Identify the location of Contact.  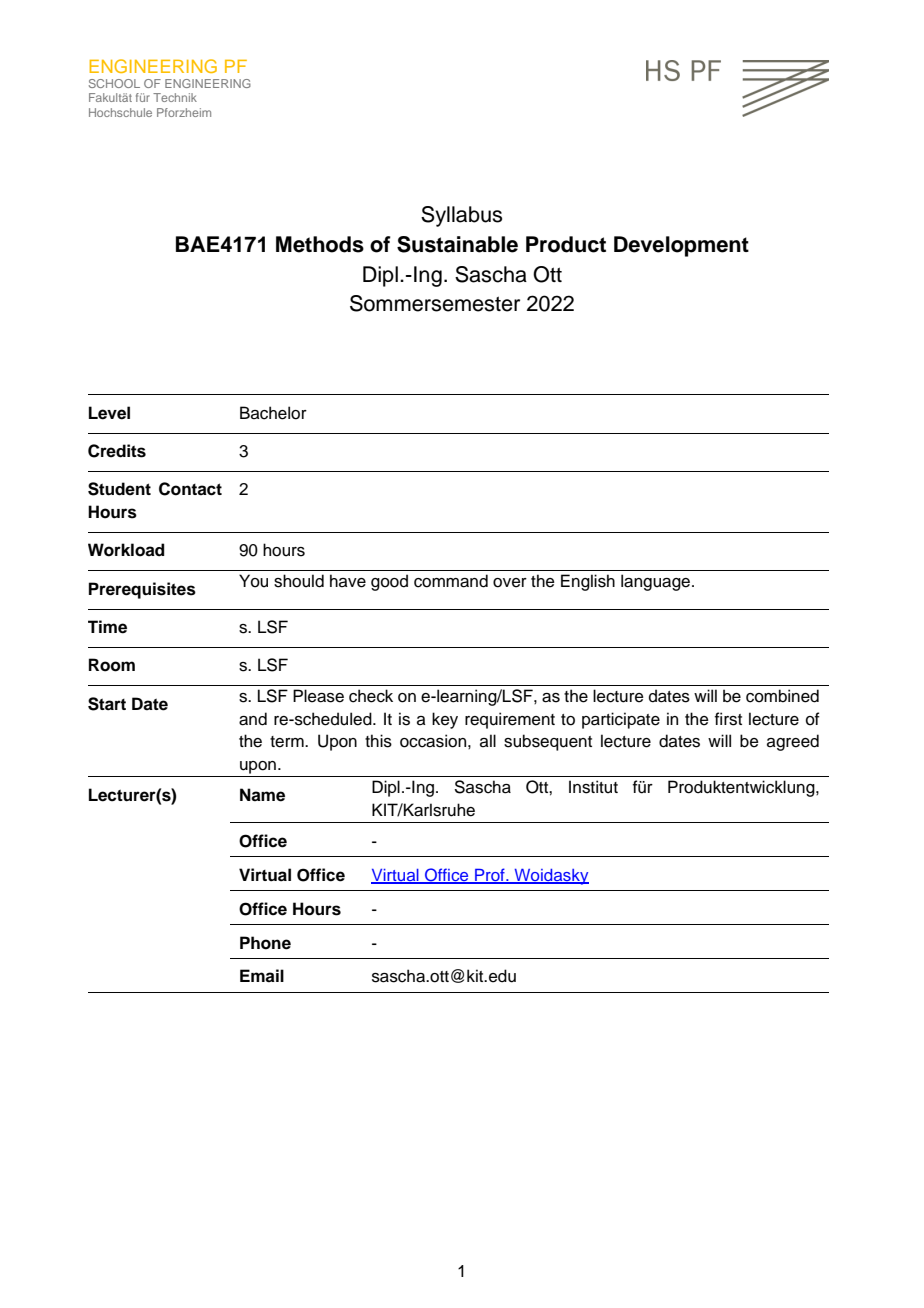
(190, 489).
